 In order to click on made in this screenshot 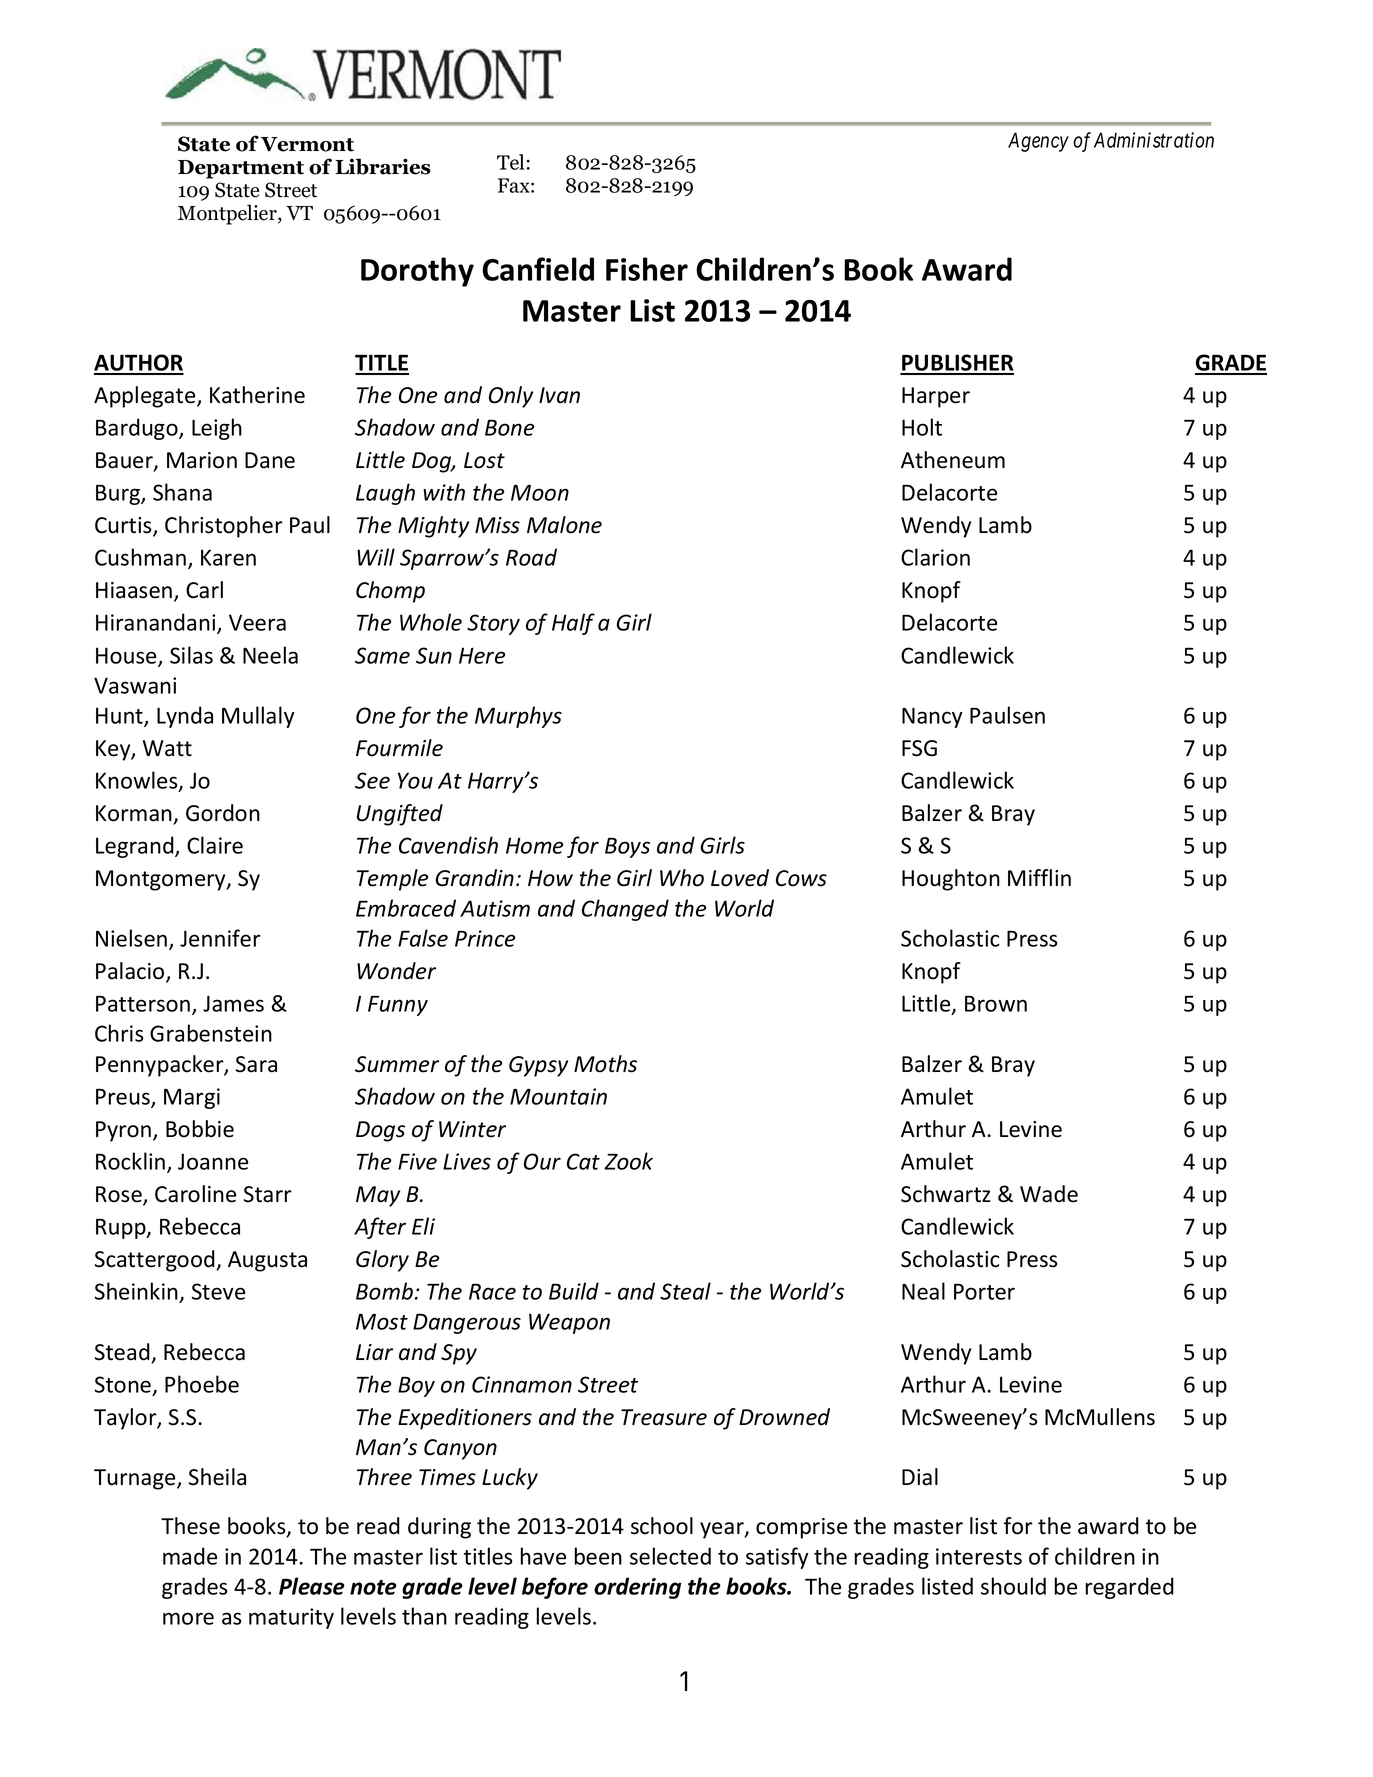, I will do `click(190, 1556)`.
